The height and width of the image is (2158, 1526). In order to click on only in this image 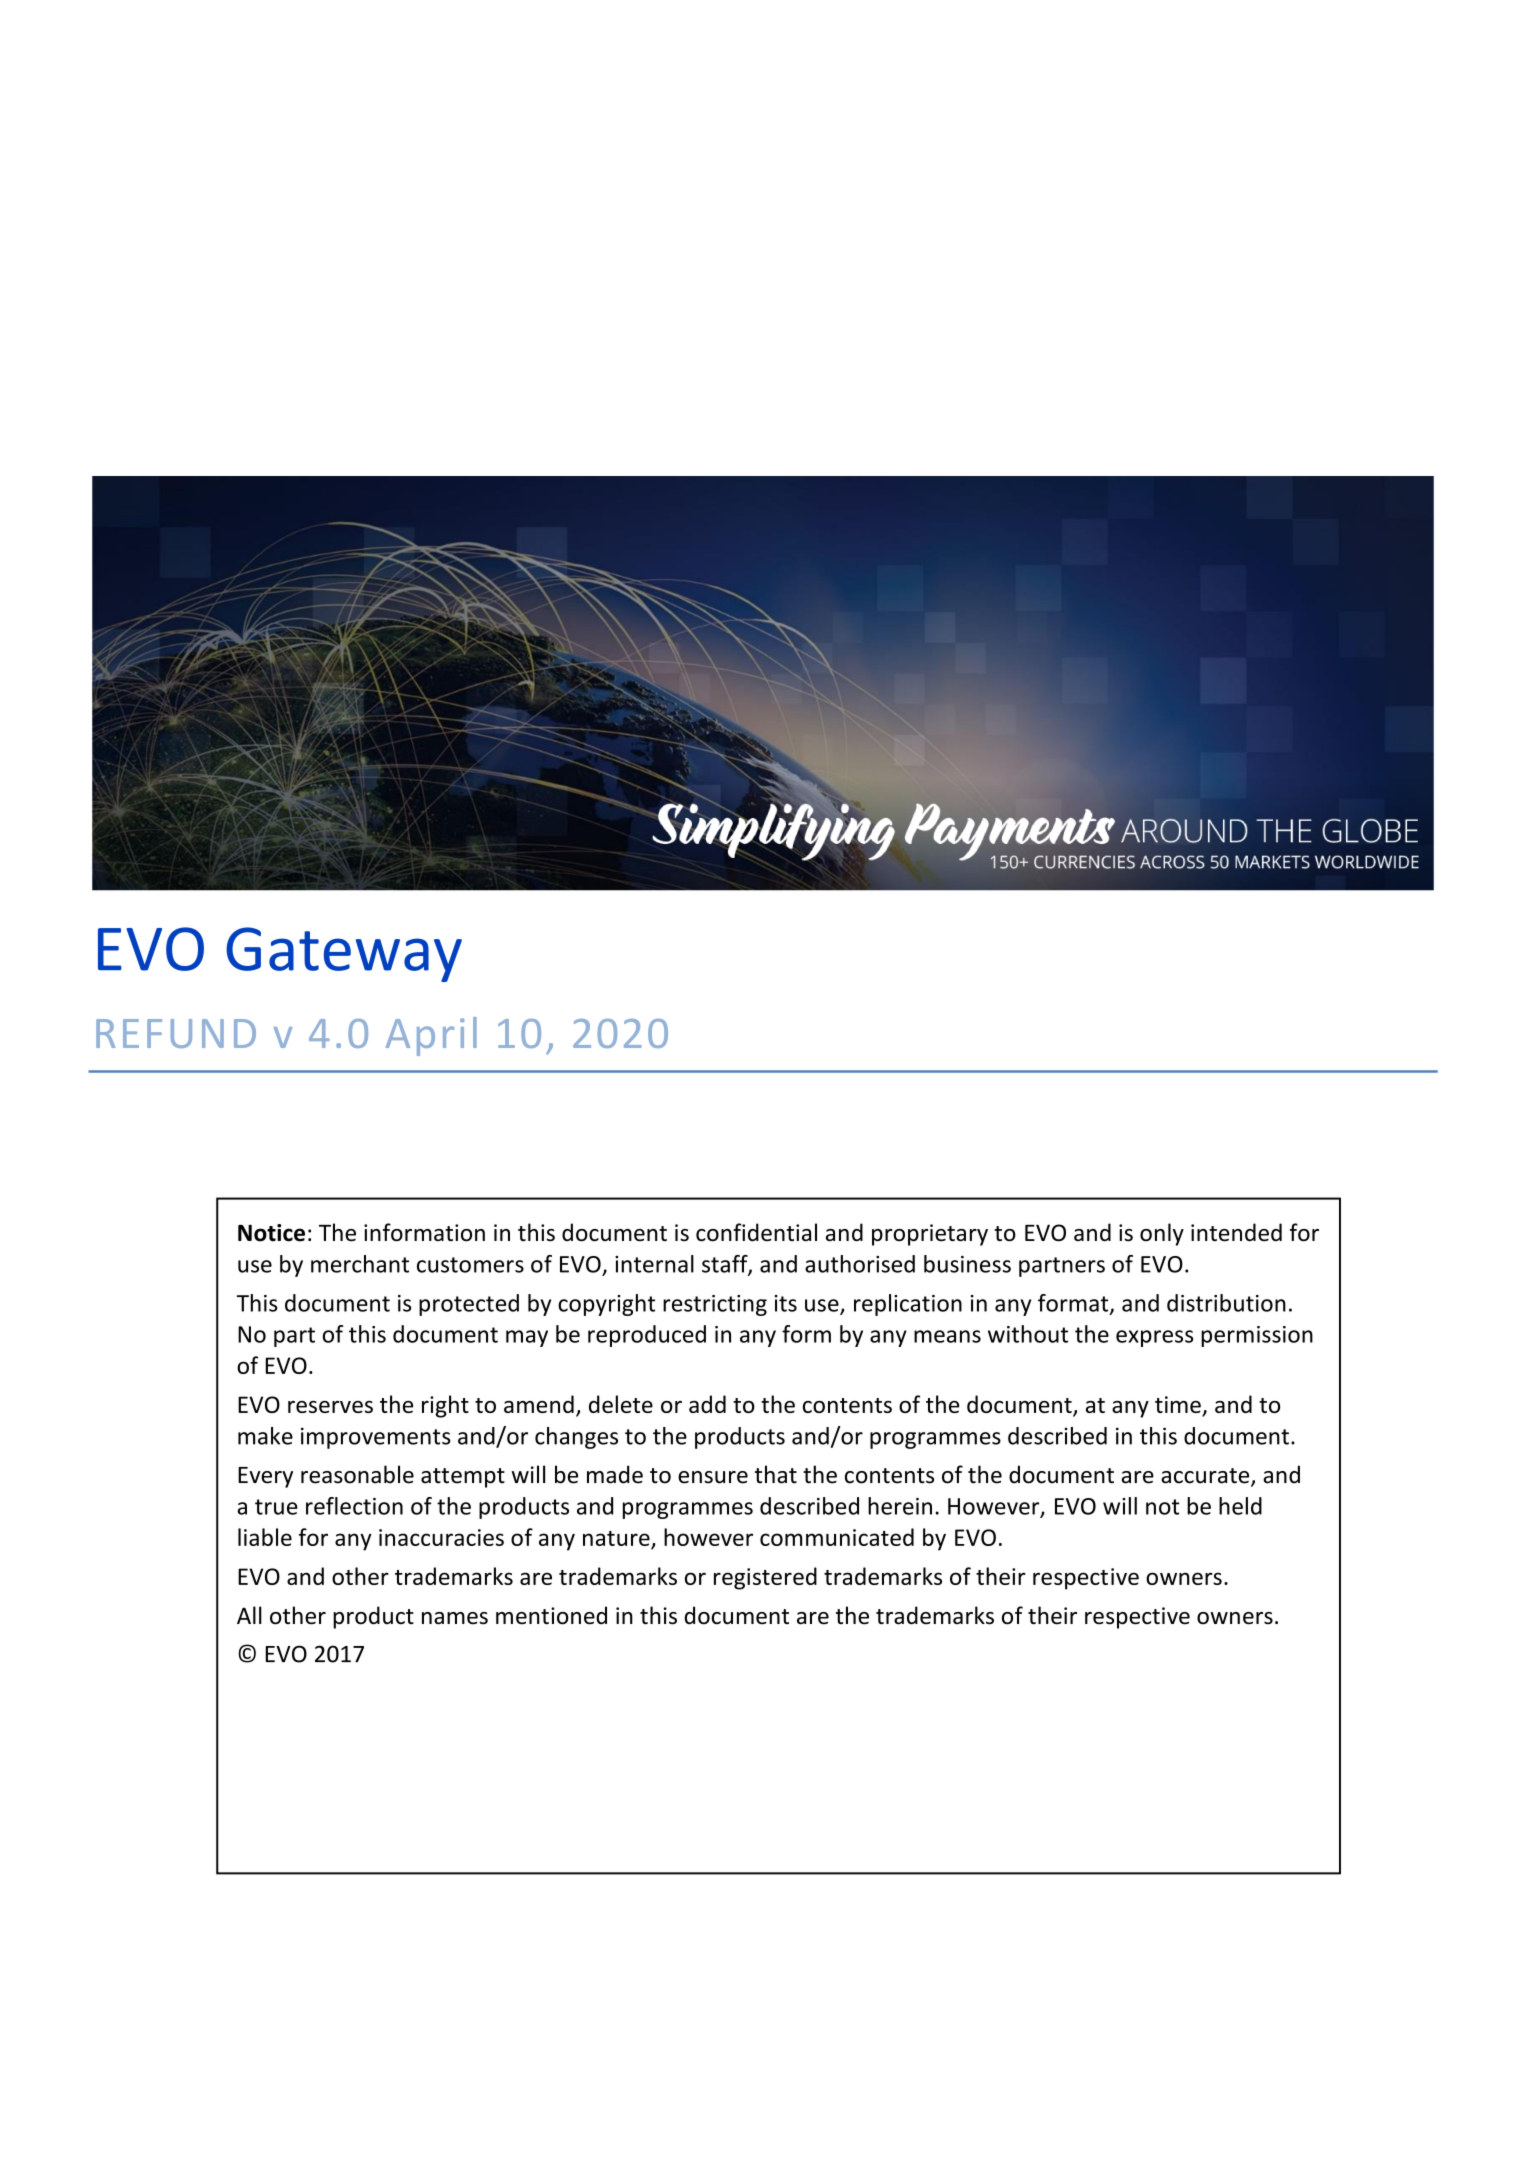, I will do `click(1162, 1234)`.
